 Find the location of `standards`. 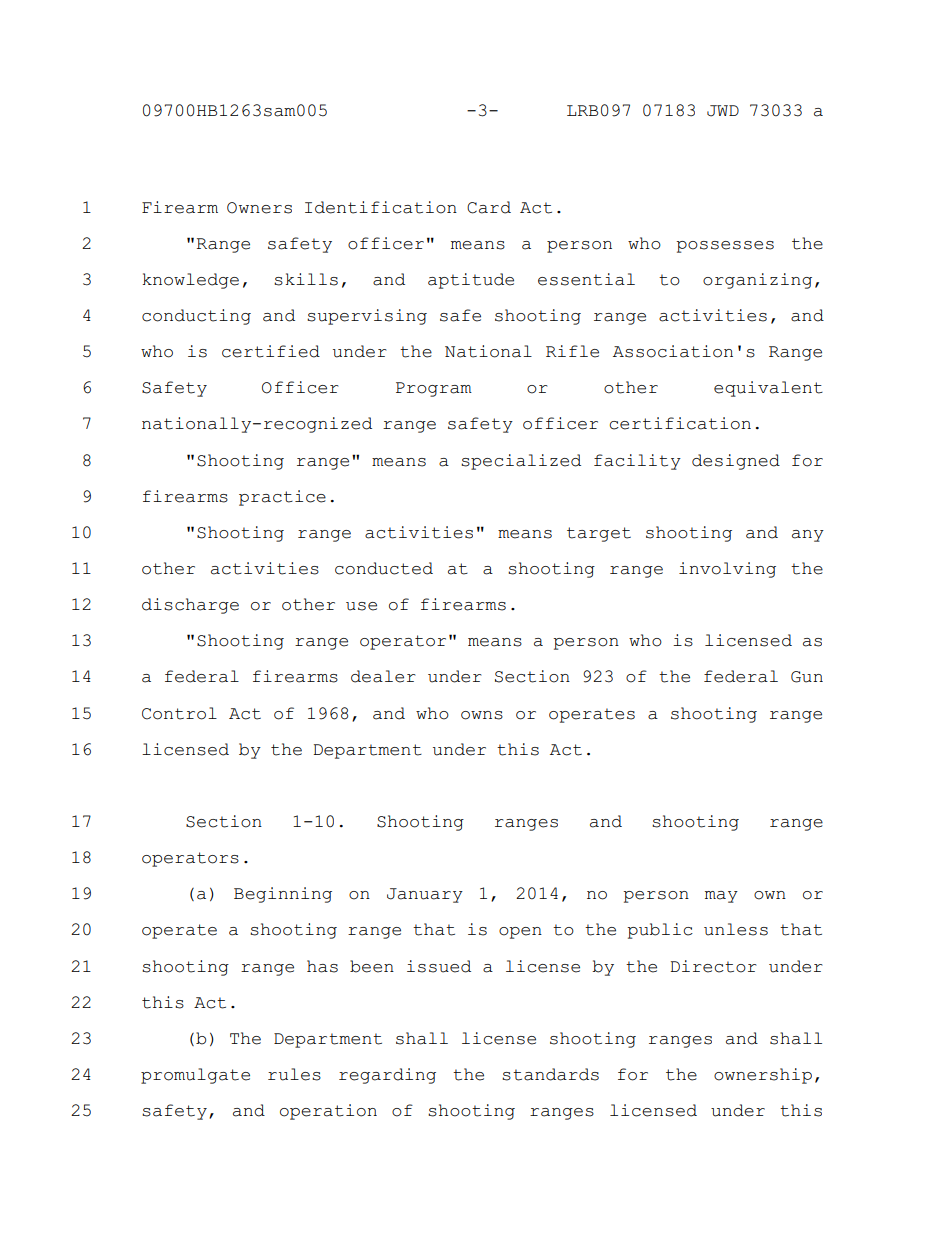

standards is located at coordinates (550, 1074).
